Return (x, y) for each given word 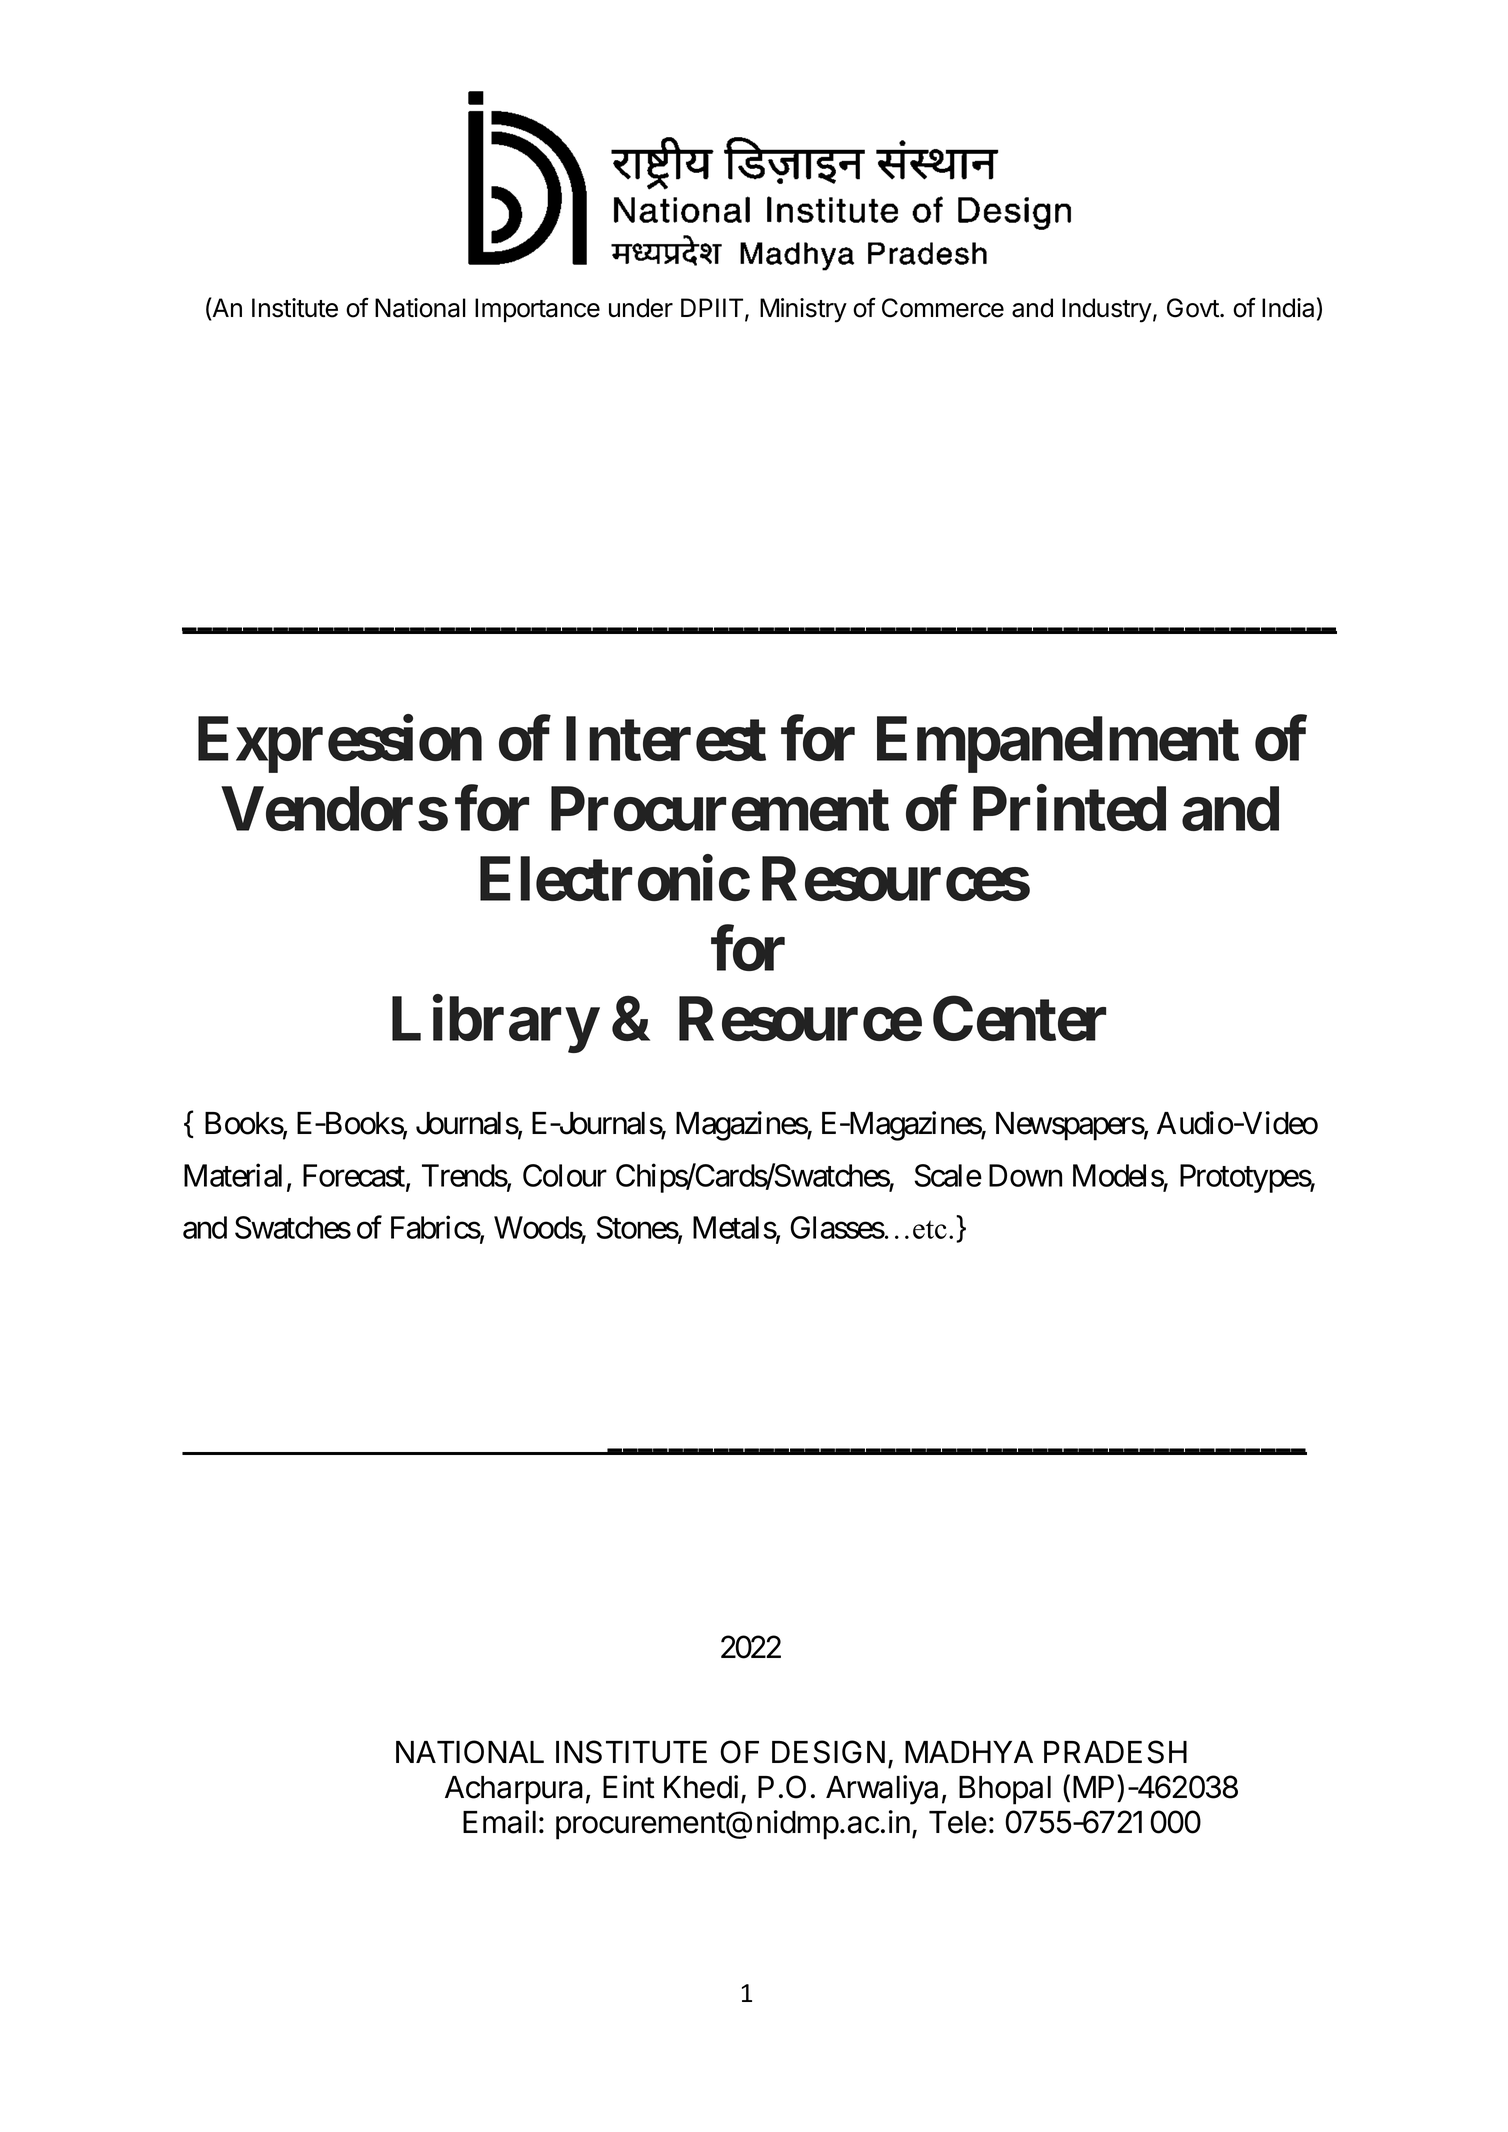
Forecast (355, 1176)
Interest (666, 739)
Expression (340, 744)
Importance (537, 310)
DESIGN (828, 1752)
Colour (565, 1175)
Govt (1194, 308)
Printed (1069, 808)
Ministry (803, 310)
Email (499, 1822)
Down (1025, 1175)
